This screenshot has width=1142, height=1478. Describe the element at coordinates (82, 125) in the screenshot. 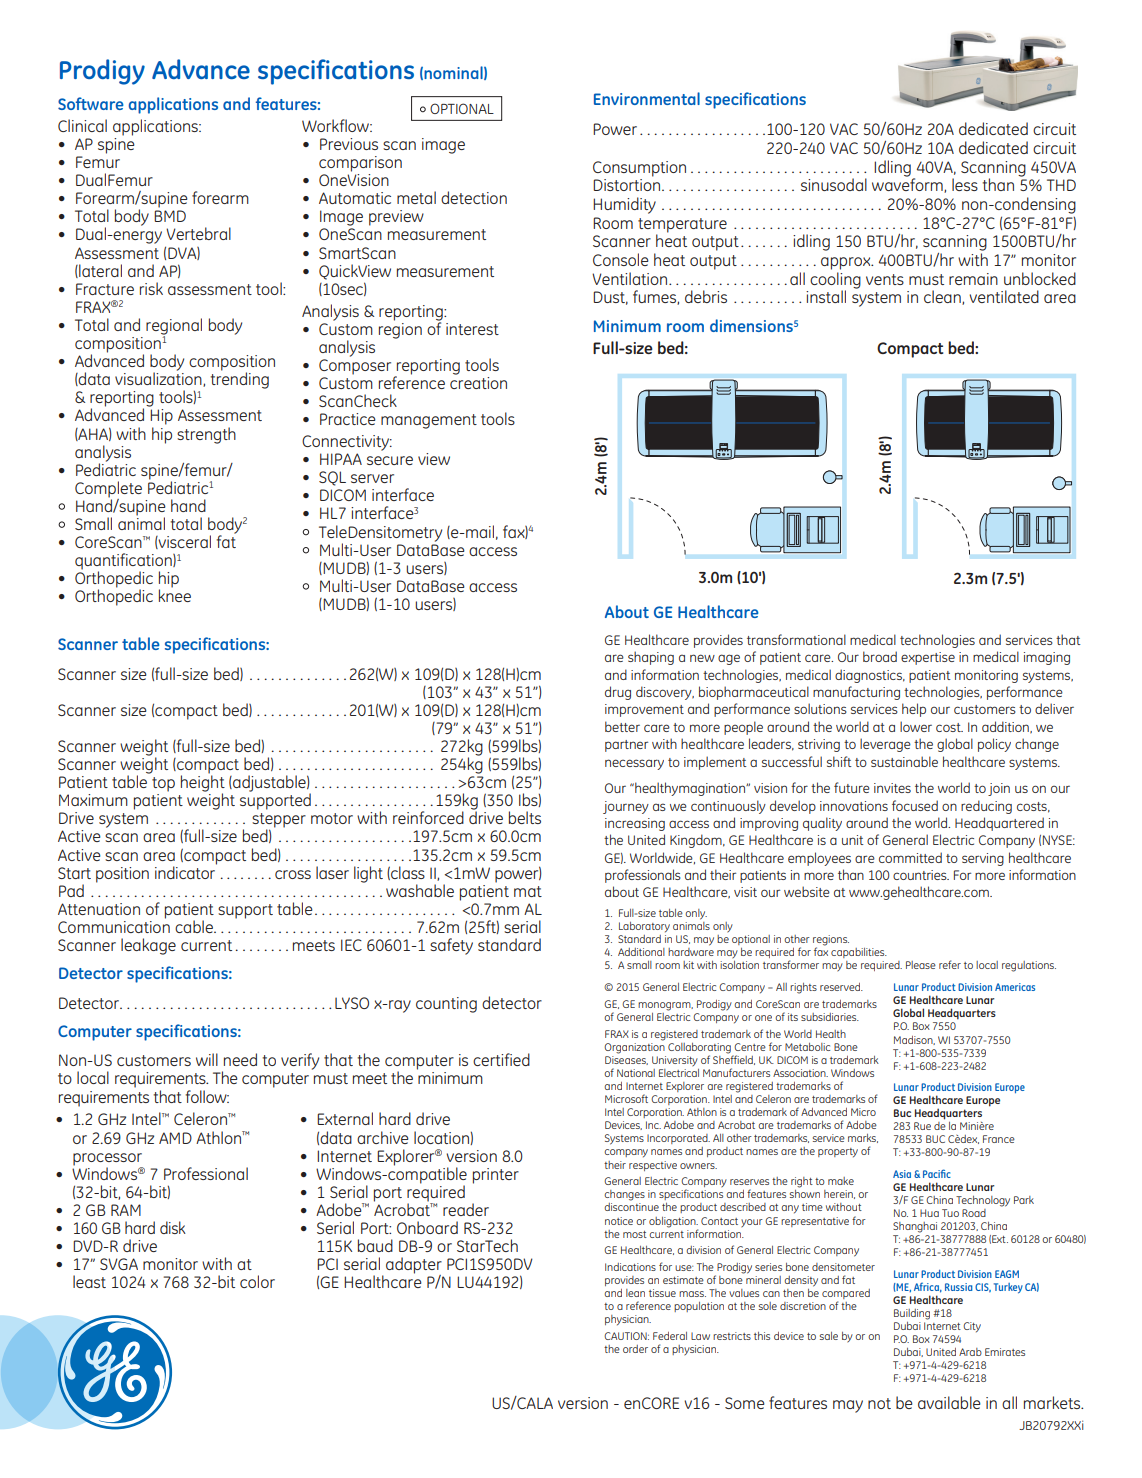

I see `Clinical` at that location.
